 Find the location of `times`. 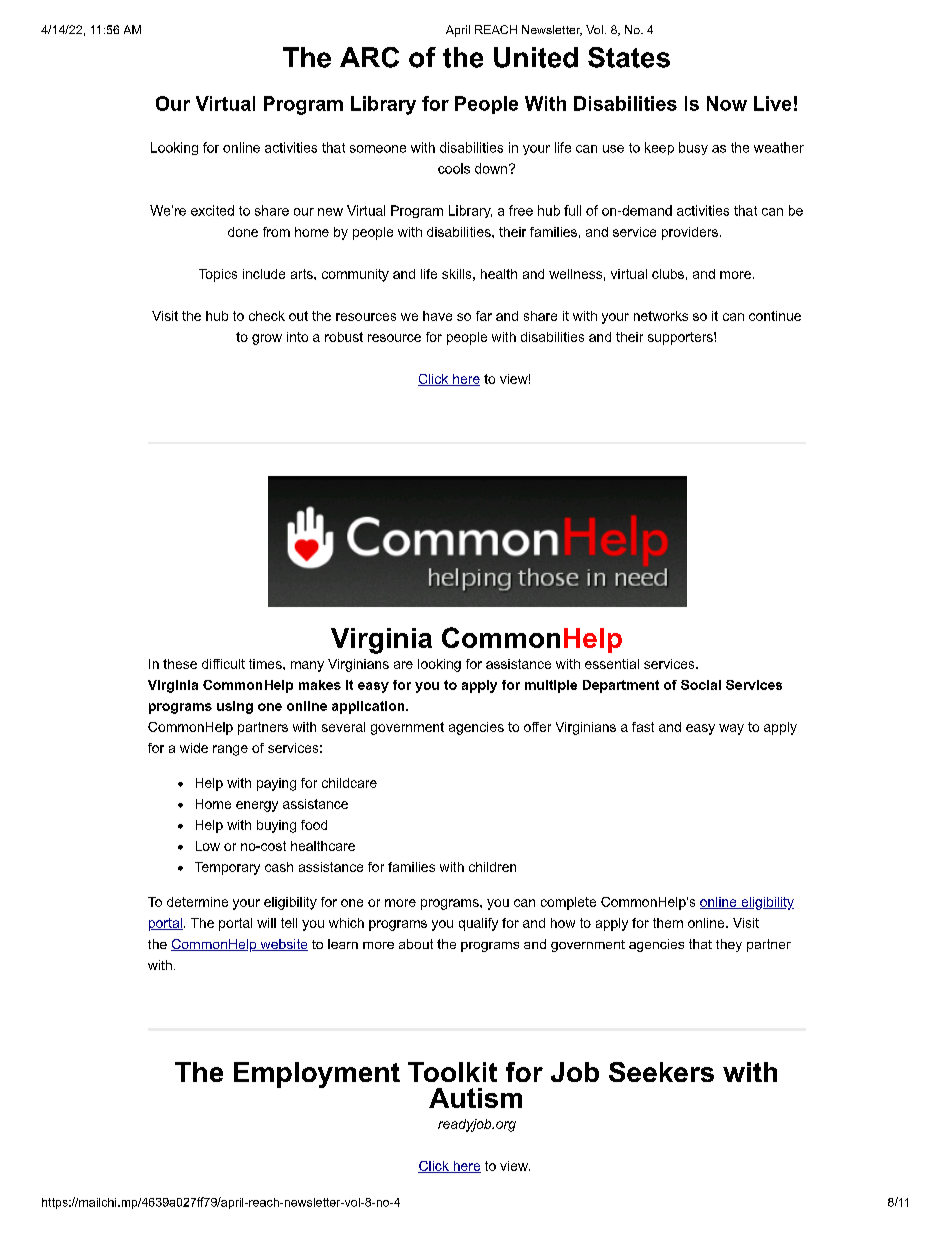

times is located at coordinates (266, 664).
